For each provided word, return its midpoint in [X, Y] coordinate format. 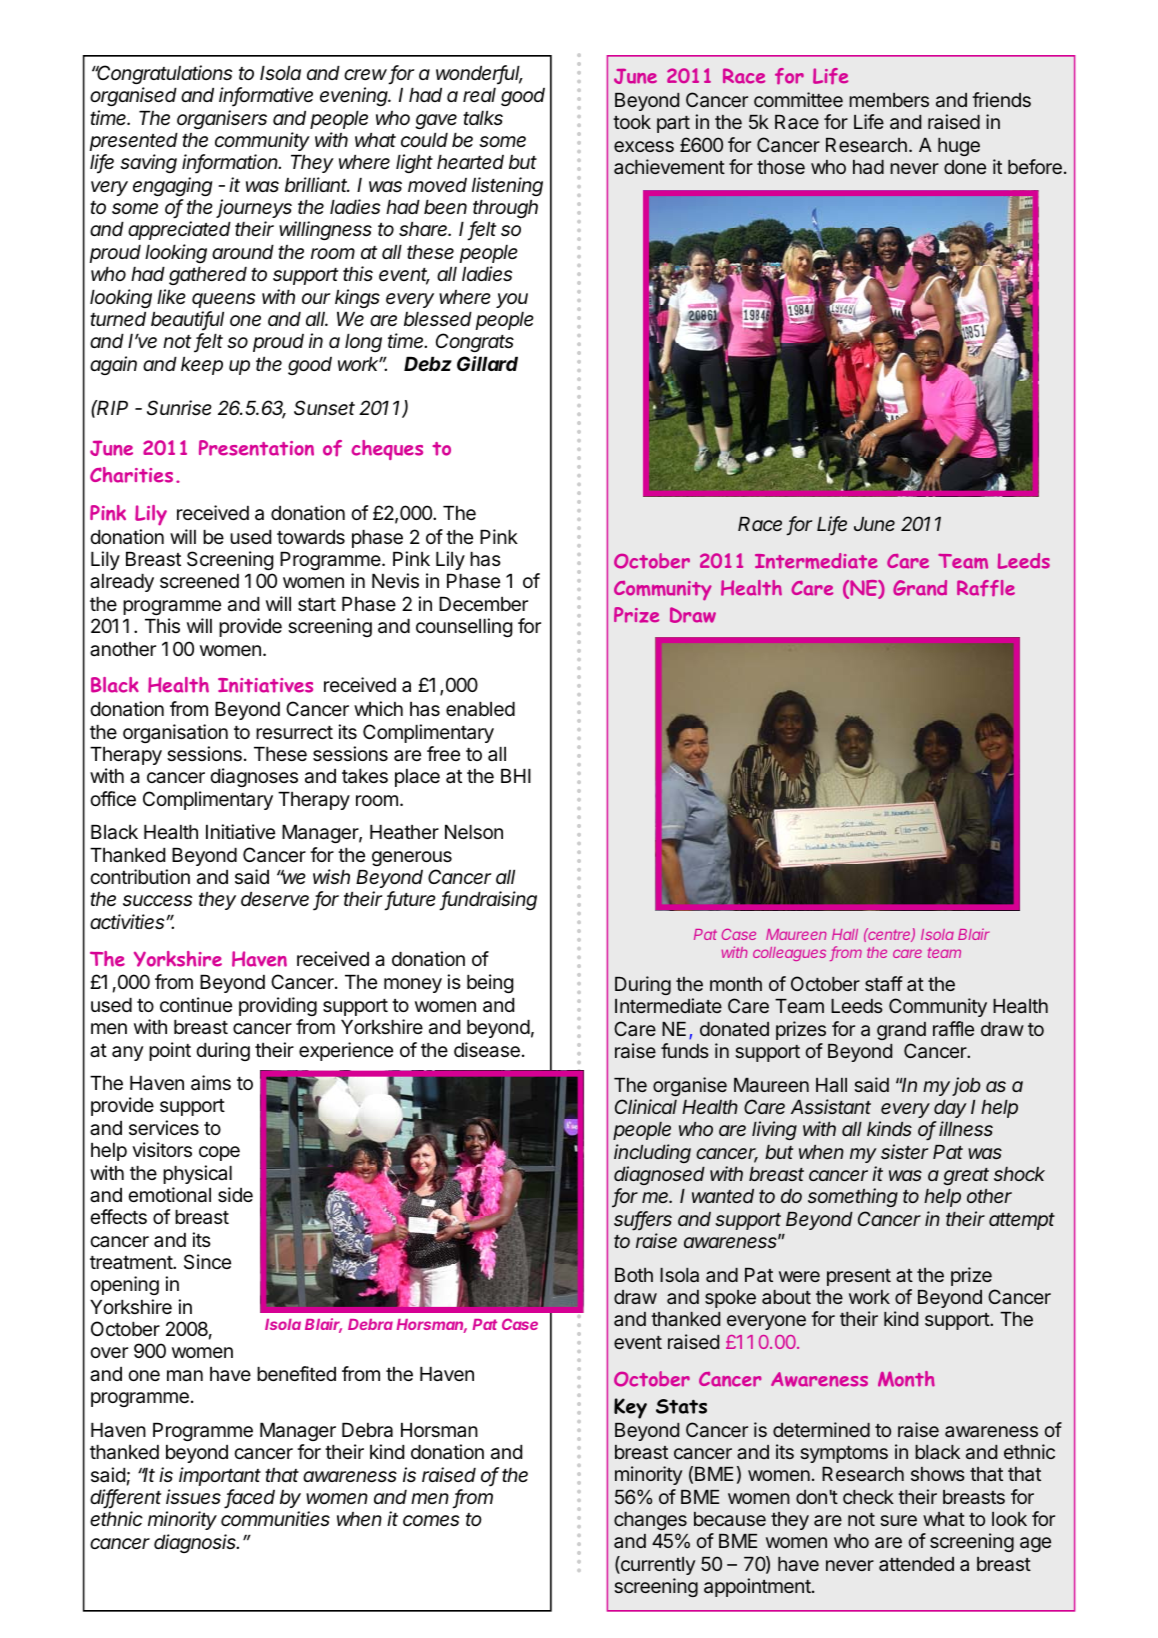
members [889, 100]
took [632, 122]
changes [650, 1521]
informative [266, 96]
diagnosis [196, 1543]
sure [898, 1520]
